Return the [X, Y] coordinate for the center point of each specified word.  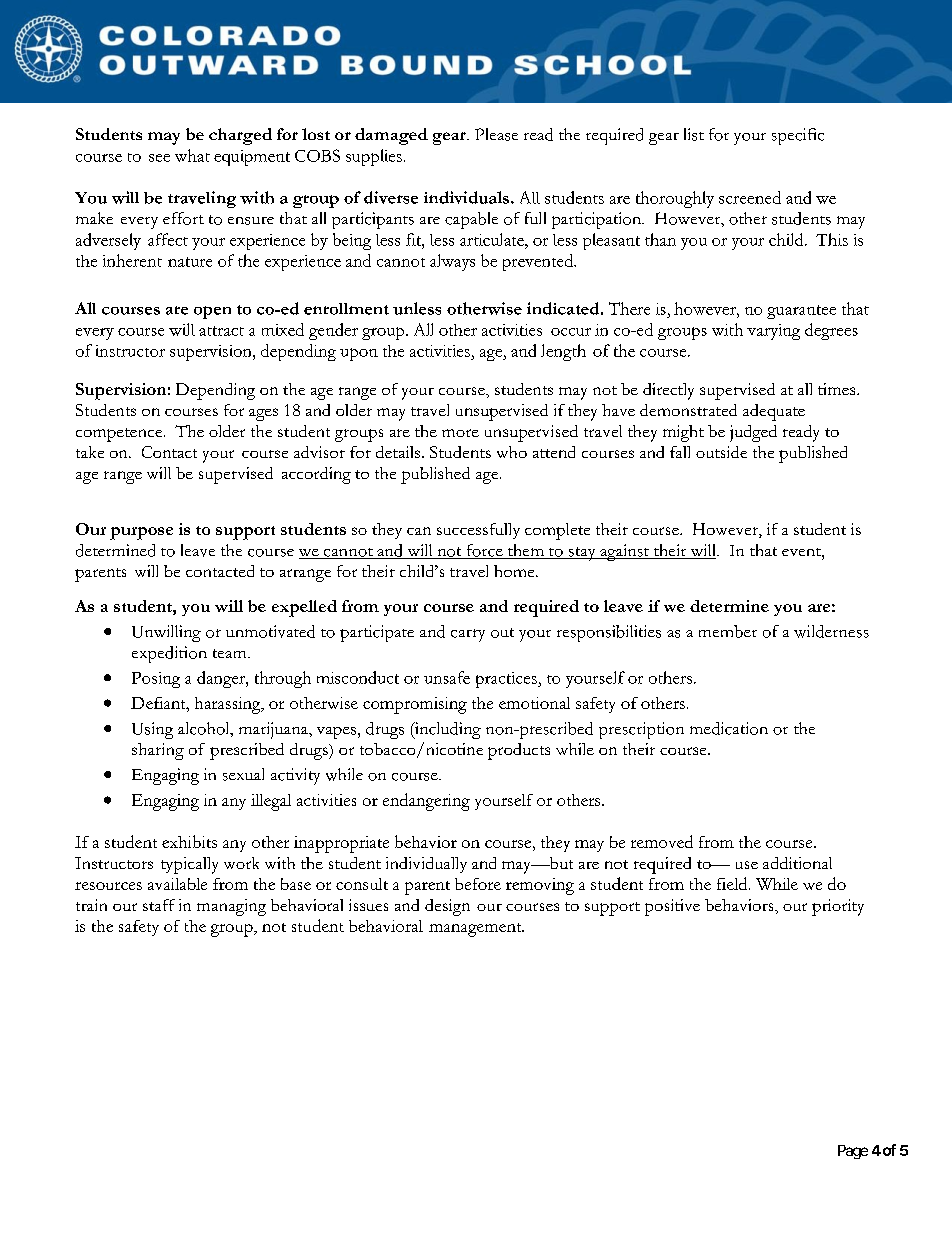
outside [721, 452]
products [519, 751]
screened [750, 197]
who [512, 452]
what [192, 155]
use [747, 865]
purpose [141, 533]
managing [231, 907]
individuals [466, 197]
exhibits [189, 841]
